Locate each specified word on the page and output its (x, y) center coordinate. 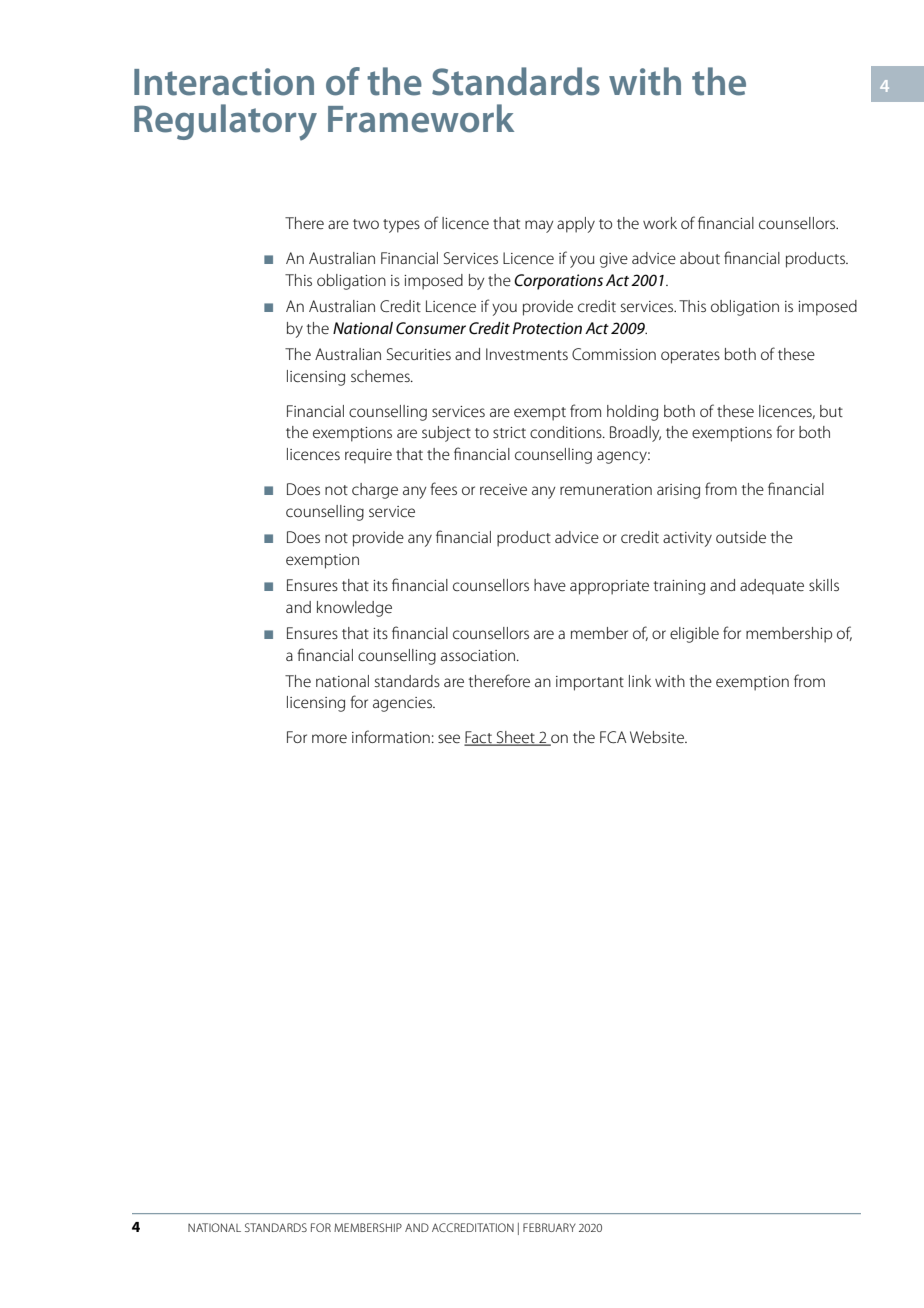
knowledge (354, 609)
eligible (694, 635)
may (539, 226)
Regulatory (225, 122)
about (700, 258)
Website (658, 737)
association (478, 655)
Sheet (515, 738)
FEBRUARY (549, 1227)
